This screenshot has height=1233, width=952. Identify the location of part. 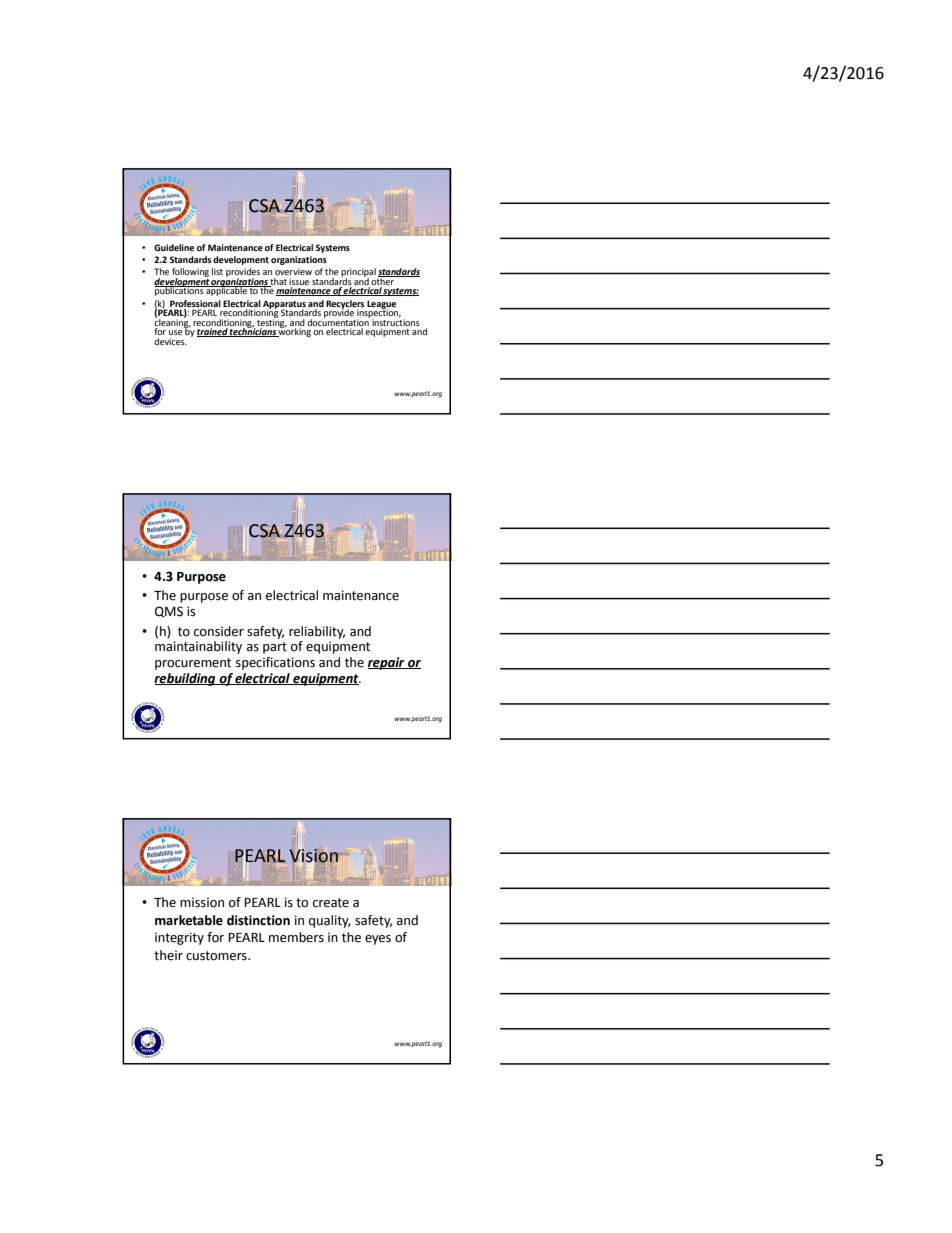
(275, 648).
